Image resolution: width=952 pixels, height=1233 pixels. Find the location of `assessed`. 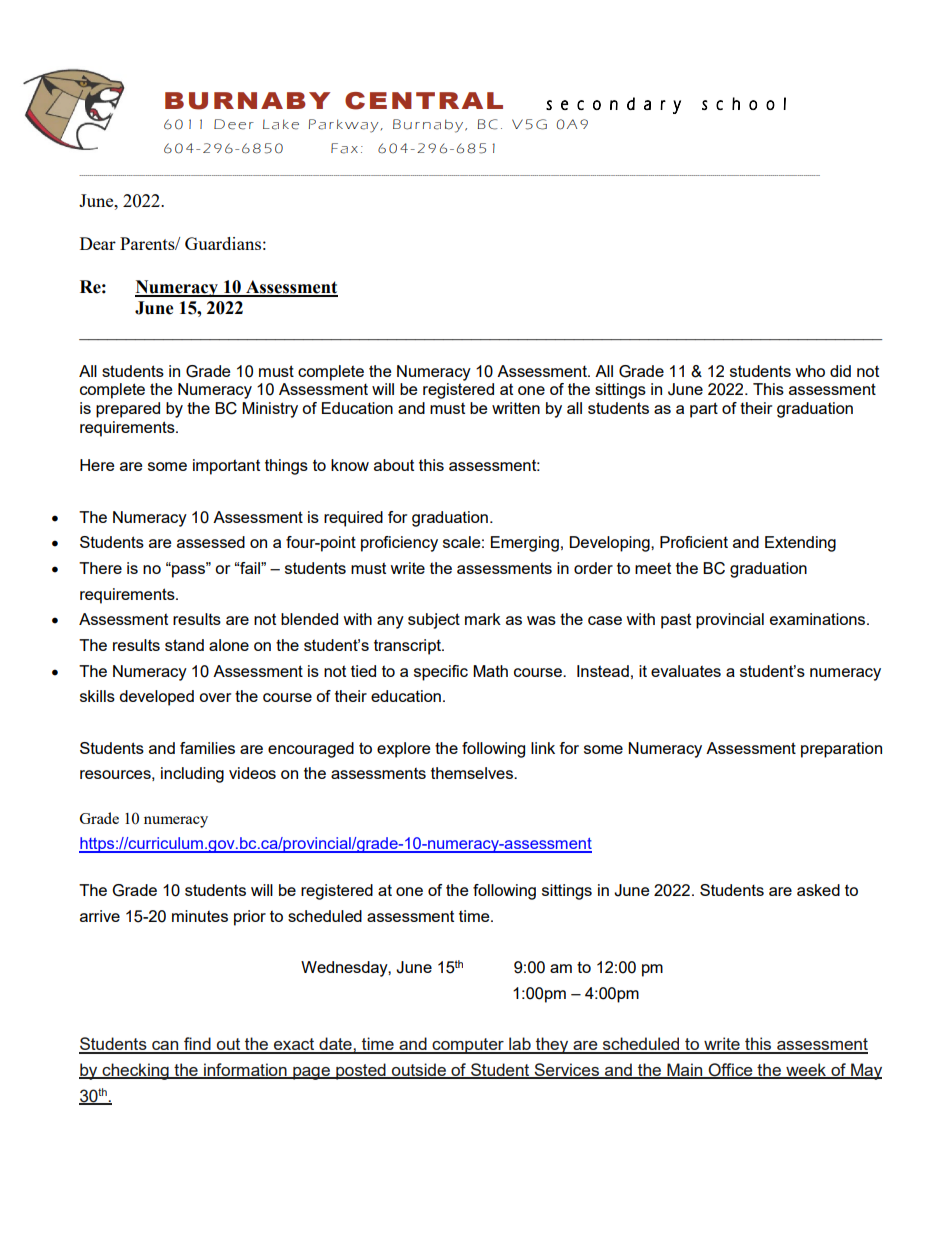

assessed is located at coordinates (211, 542).
